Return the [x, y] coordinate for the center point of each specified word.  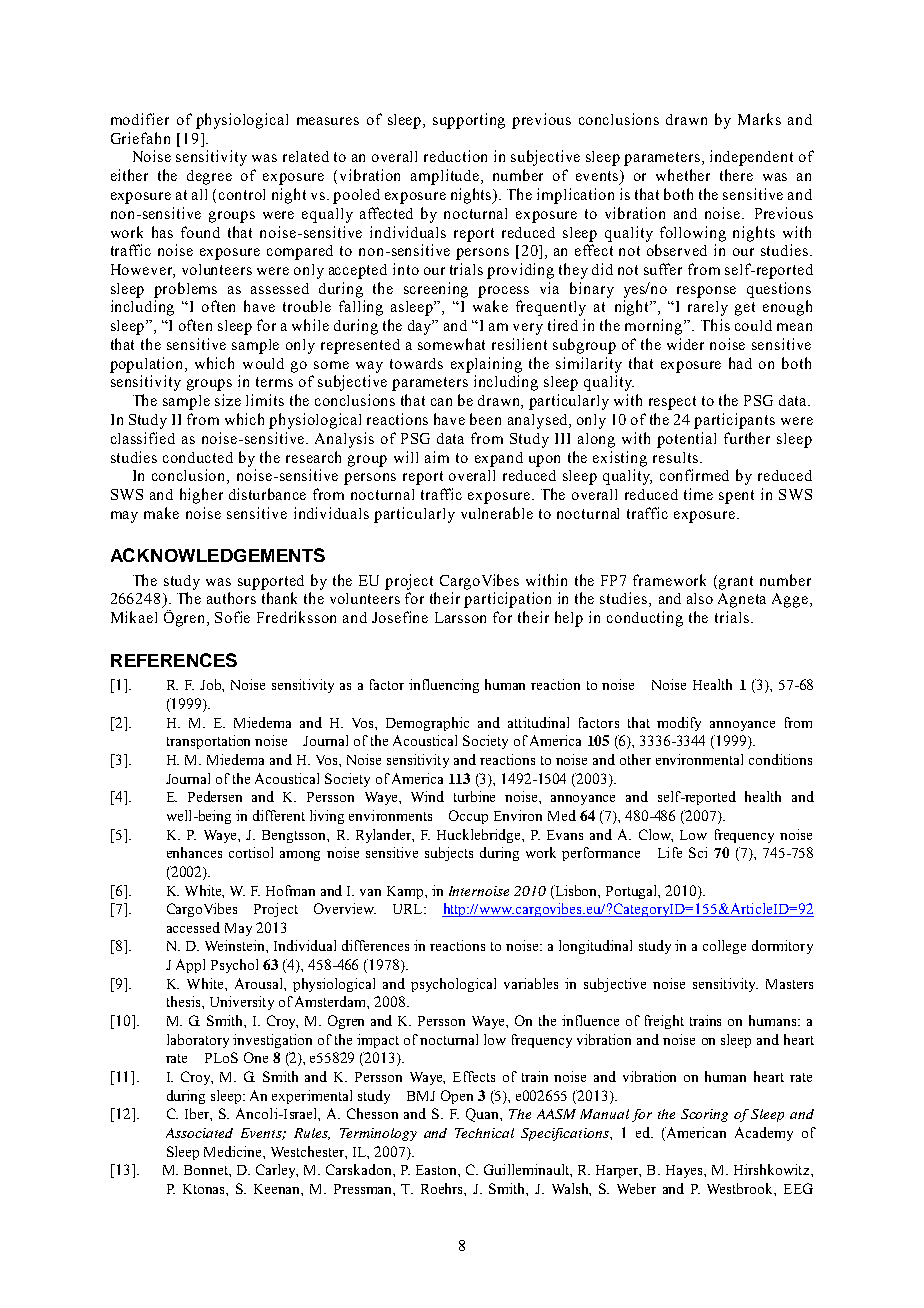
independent [751, 158]
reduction [455, 156]
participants [734, 421]
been [485, 419]
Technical [484, 1133]
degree [209, 177]
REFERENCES [174, 660]
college [724, 947]
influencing [444, 686]
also [700, 598]
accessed [193, 927]
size [228, 400]
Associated [199, 1133]
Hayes [685, 1171]
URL [409, 909]
